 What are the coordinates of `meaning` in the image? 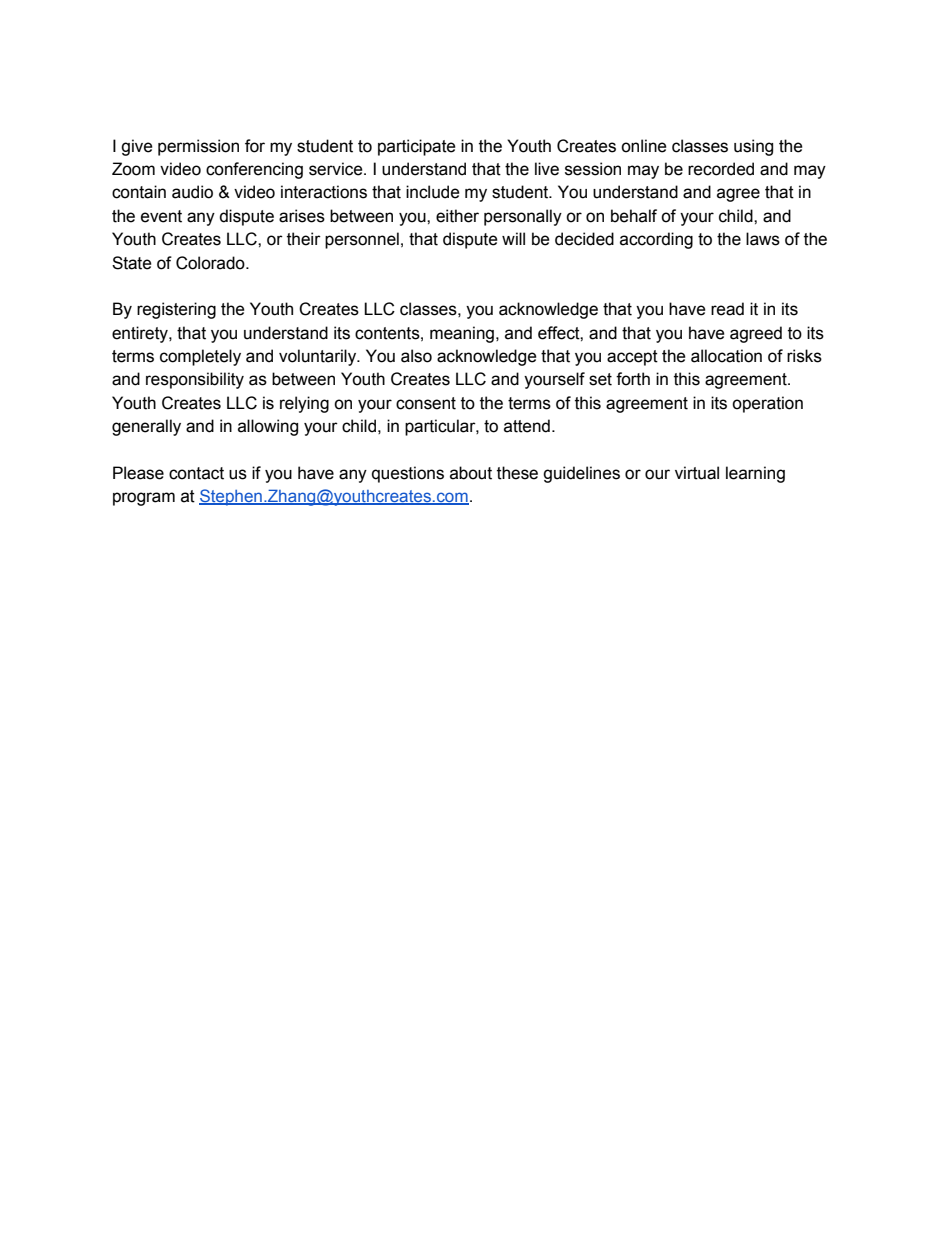 It's located at (462, 334).
